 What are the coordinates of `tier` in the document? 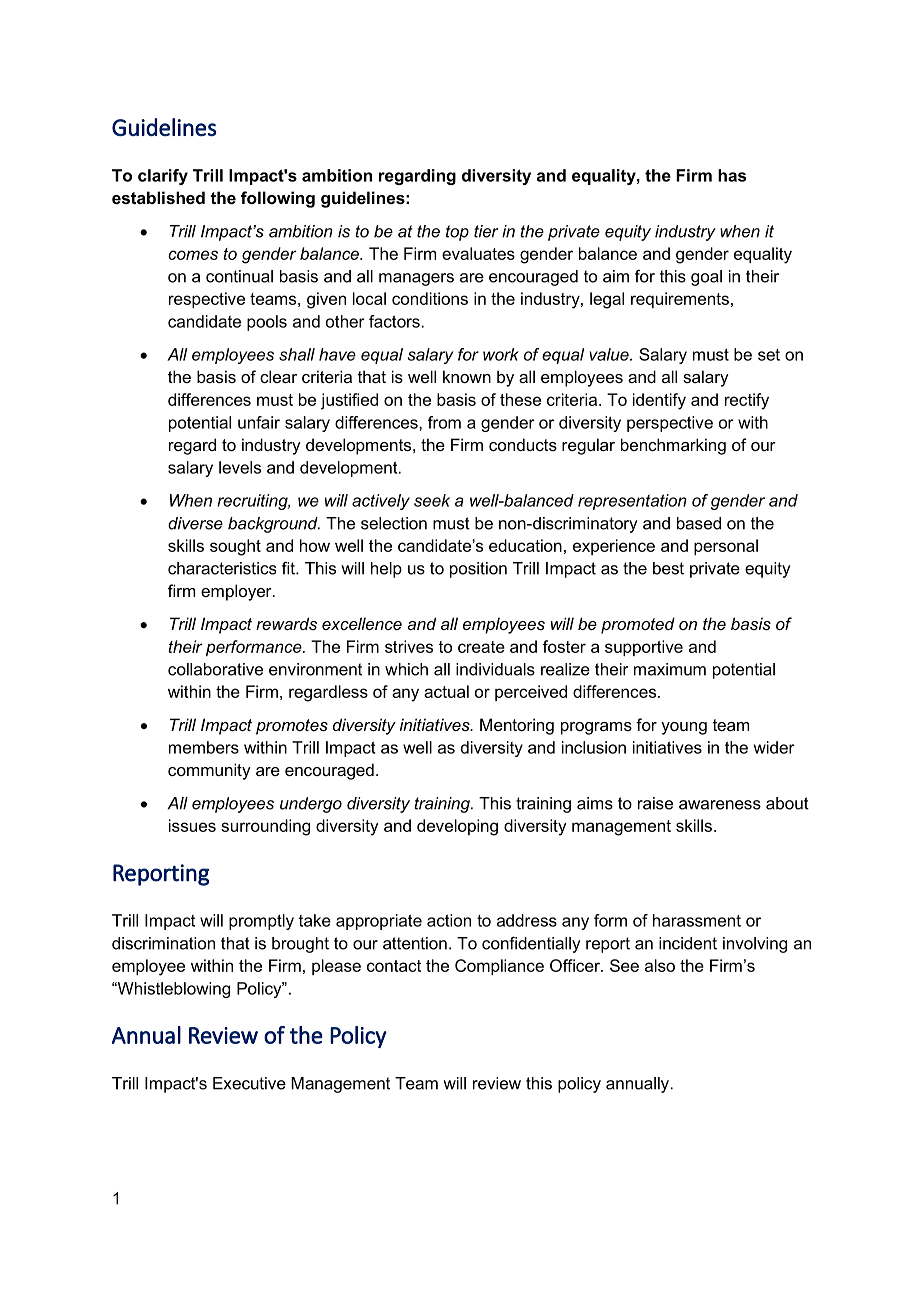 It's located at (486, 231).
